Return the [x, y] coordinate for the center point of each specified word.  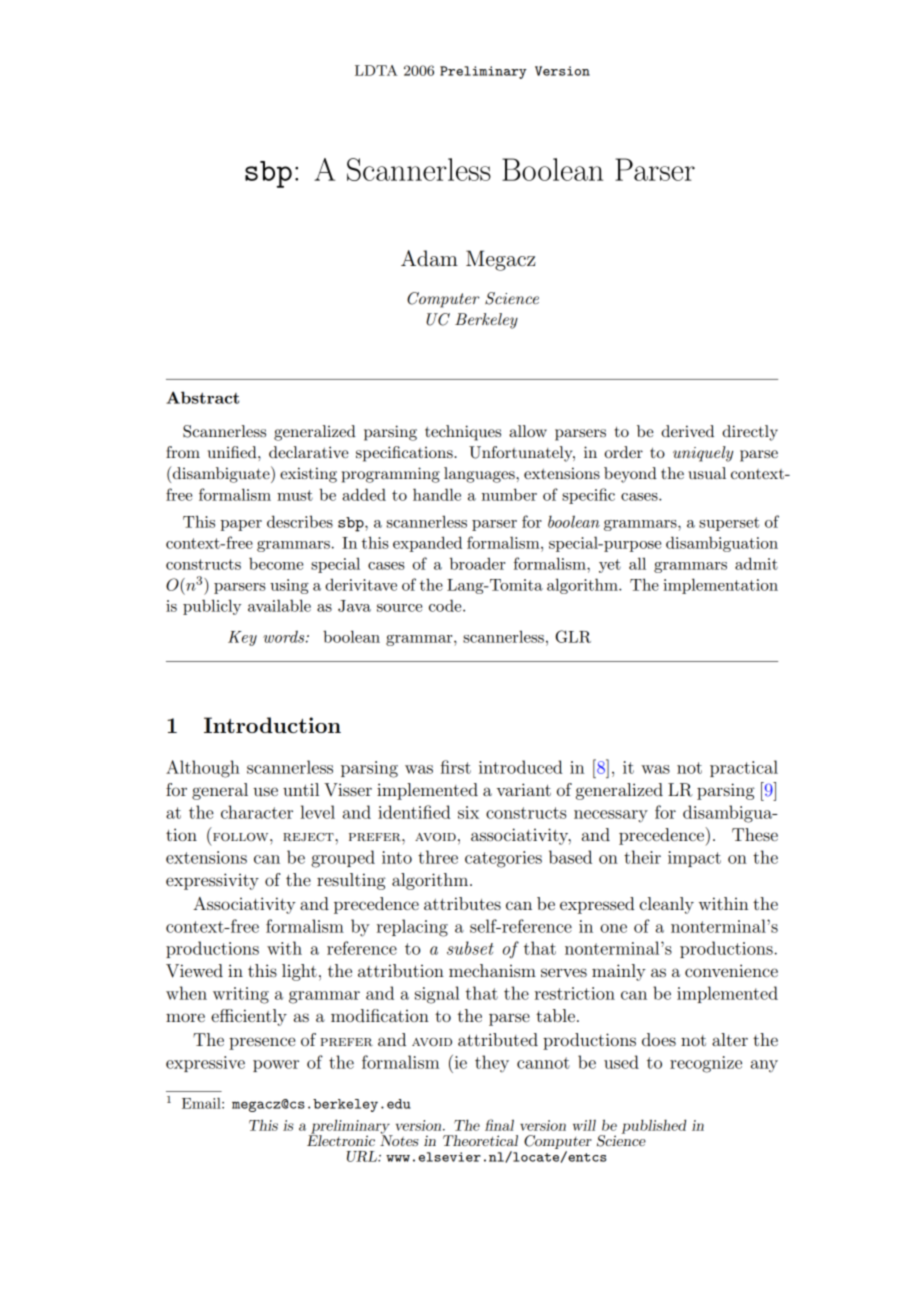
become [276, 563]
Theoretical [480, 1140]
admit [756, 563]
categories [503, 859]
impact [694, 859]
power [276, 1066]
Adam [429, 258]
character [257, 812]
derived [687, 431]
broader [477, 563]
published [654, 1126]
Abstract [202, 397]
